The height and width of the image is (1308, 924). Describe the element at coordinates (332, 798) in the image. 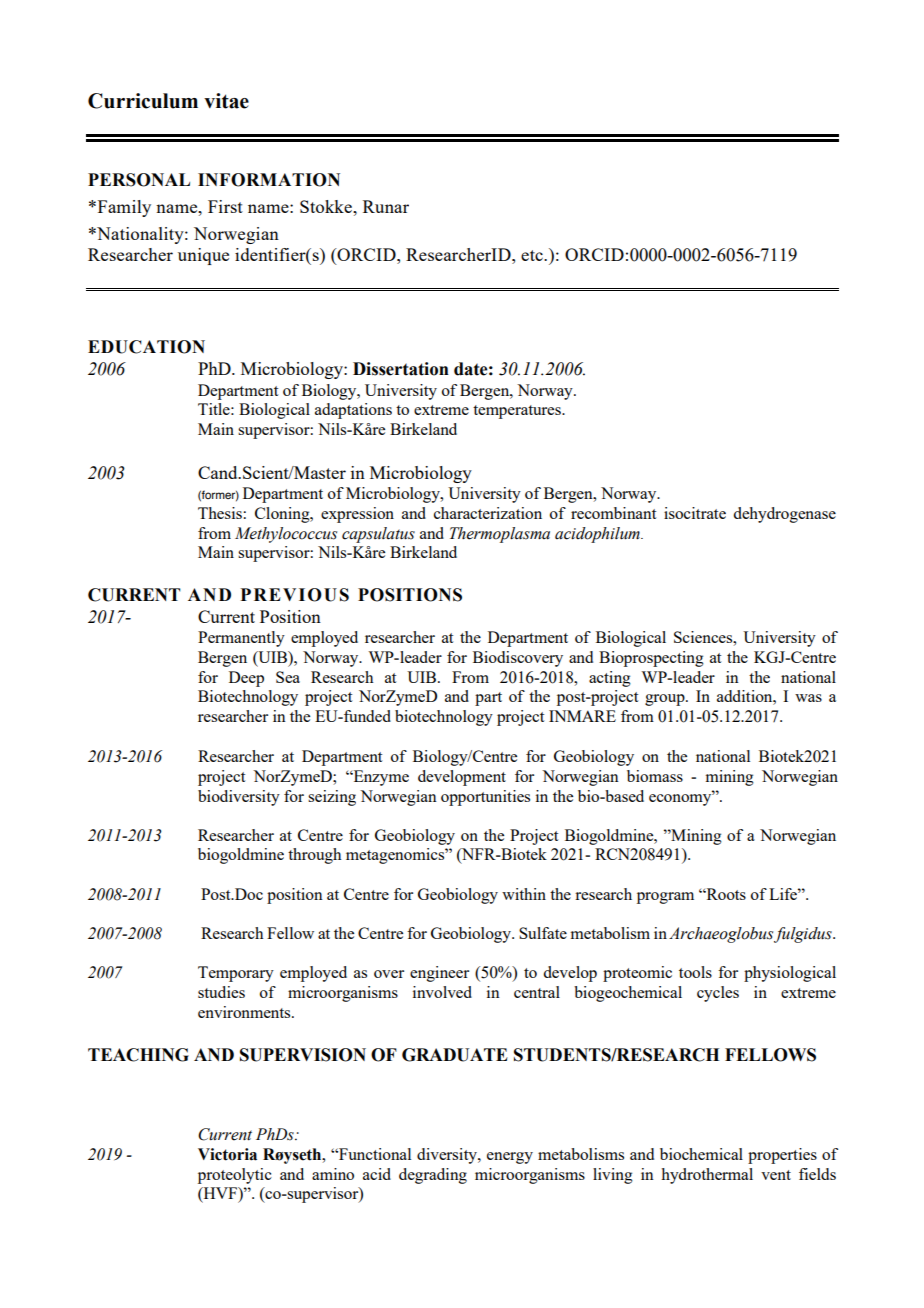

I see `seizing` at that location.
